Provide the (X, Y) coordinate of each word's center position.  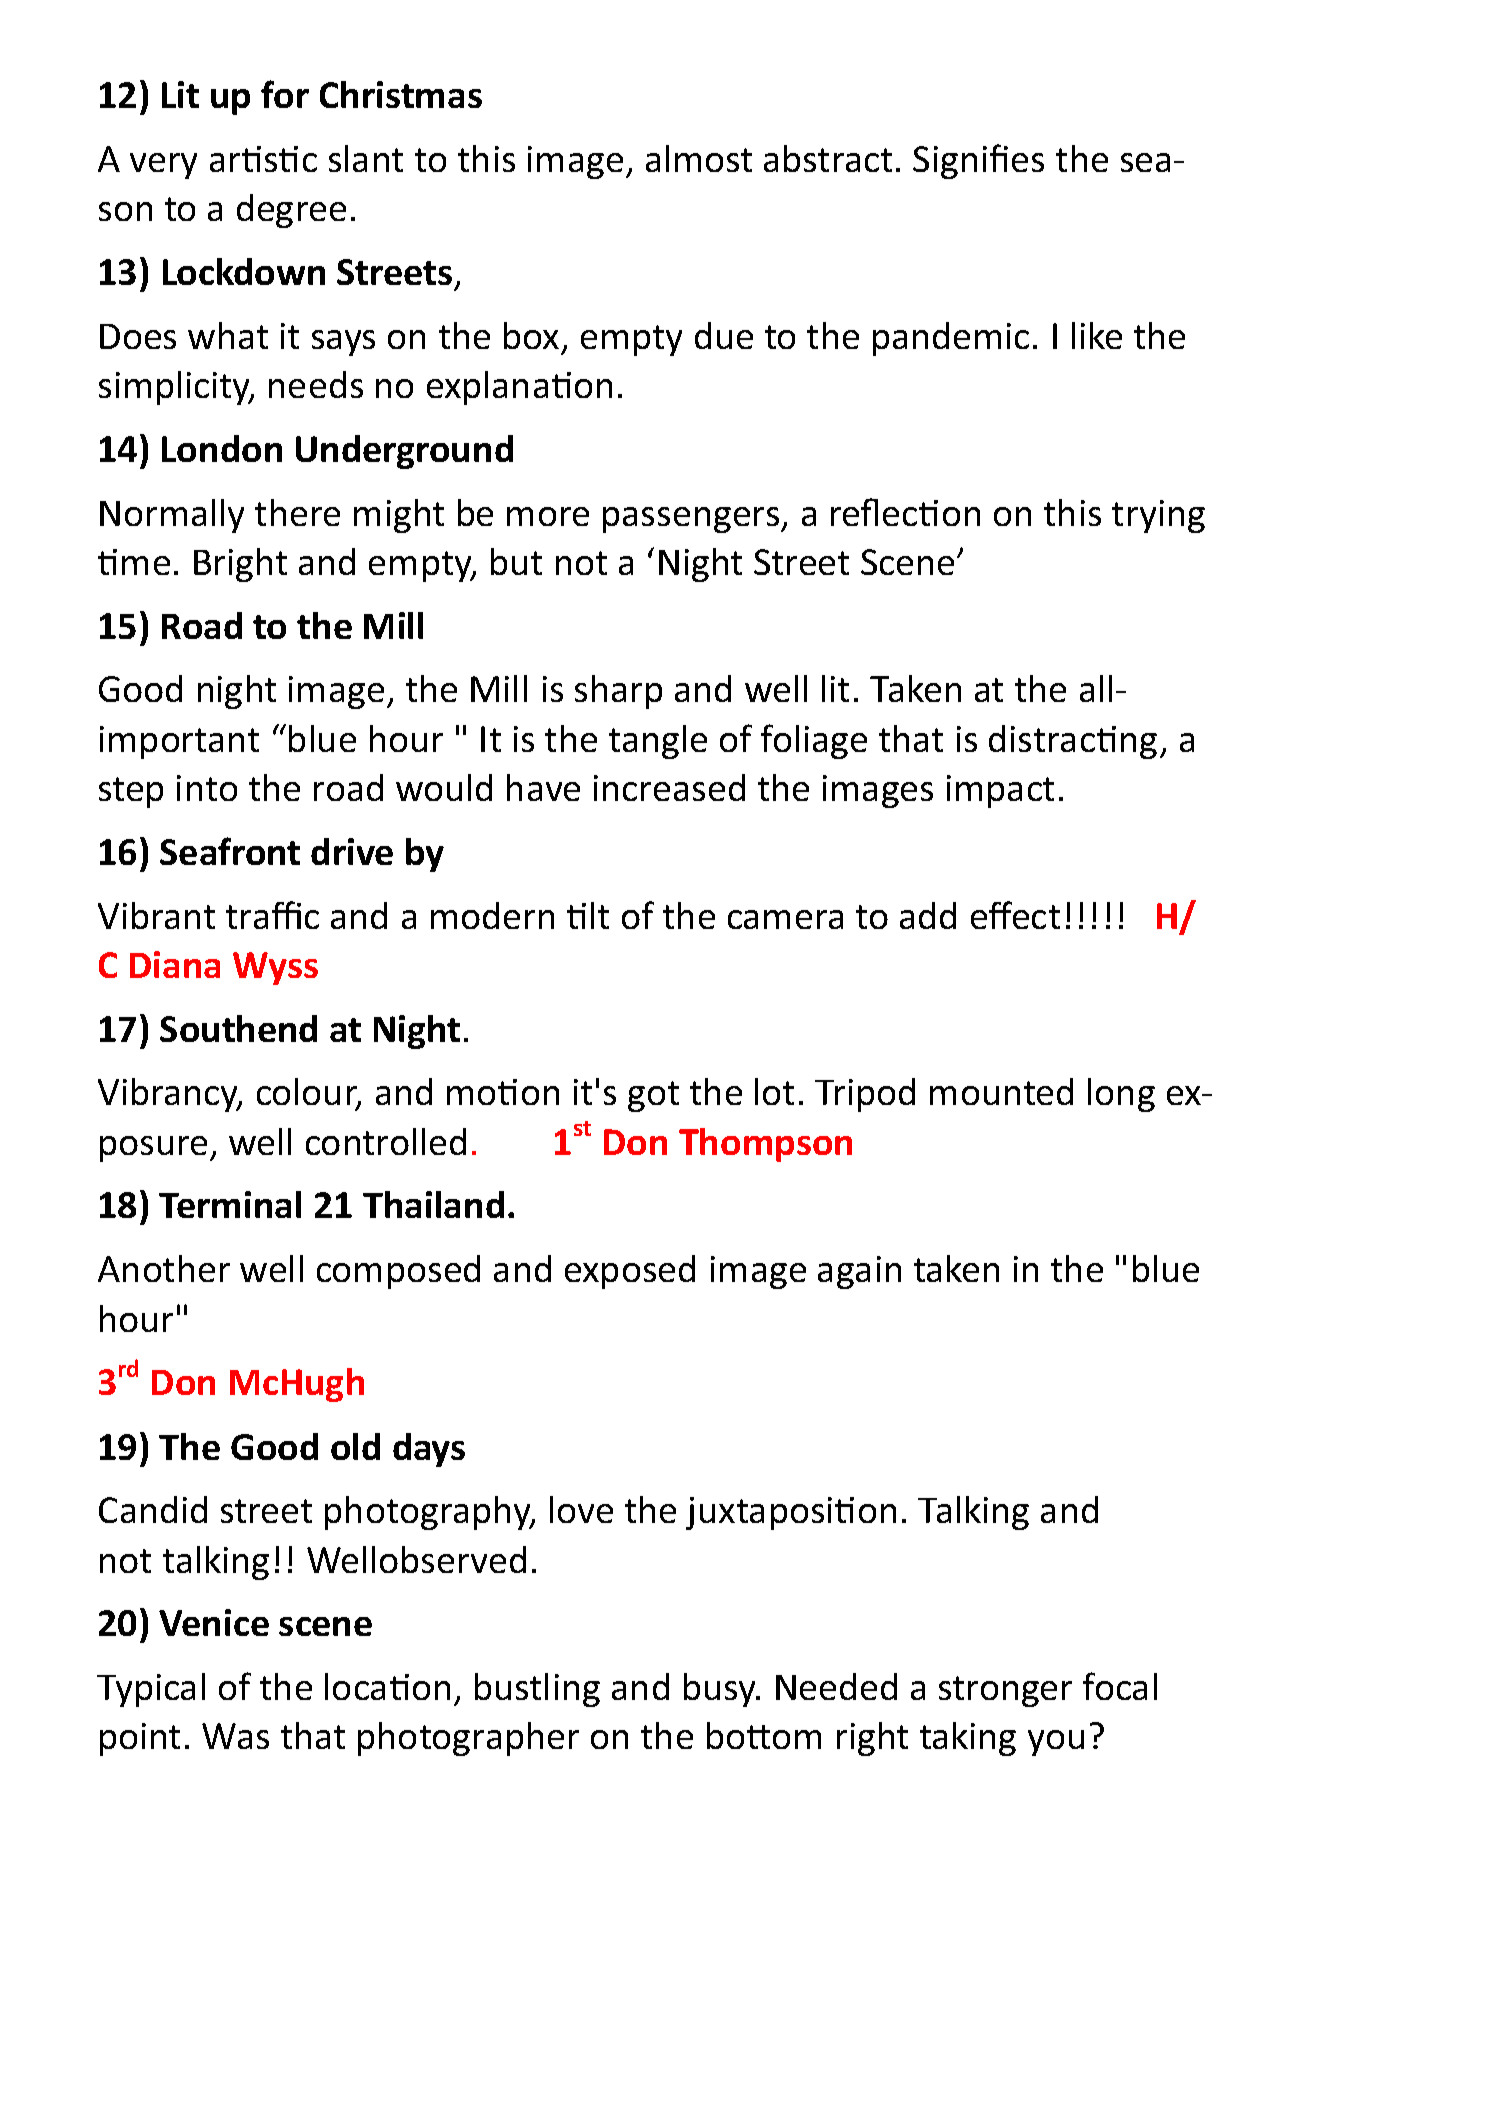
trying (1158, 516)
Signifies (978, 161)
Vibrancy (169, 1095)
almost (699, 158)
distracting (1073, 742)
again (859, 1272)
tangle (658, 742)
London (222, 448)
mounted (1001, 1091)
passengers (692, 520)
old (355, 1446)
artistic (263, 159)
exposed (630, 1272)
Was (235, 1736)
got (653, 1096)
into (207, 788)
